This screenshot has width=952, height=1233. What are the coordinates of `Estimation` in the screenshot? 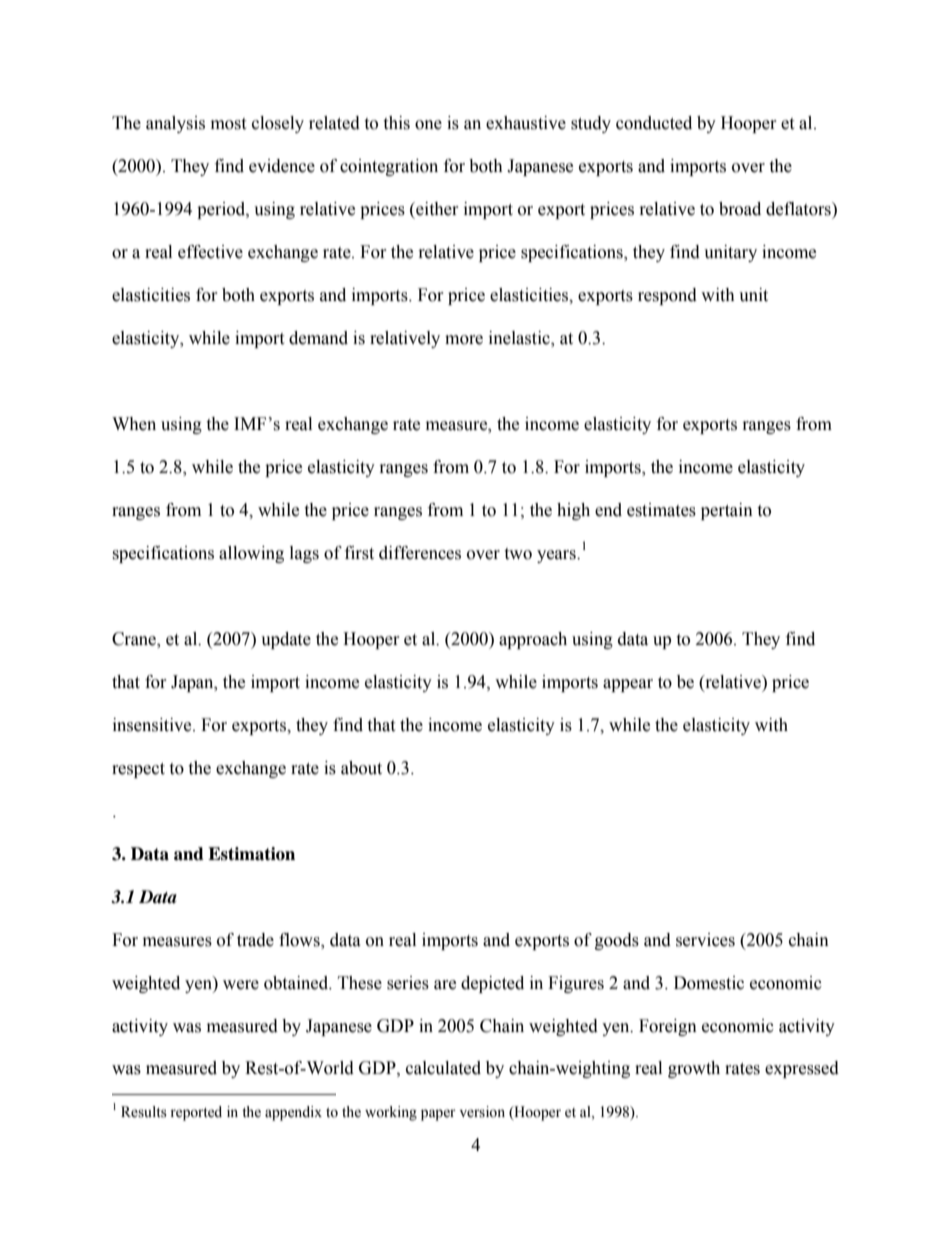 It's located at (251, 854).
